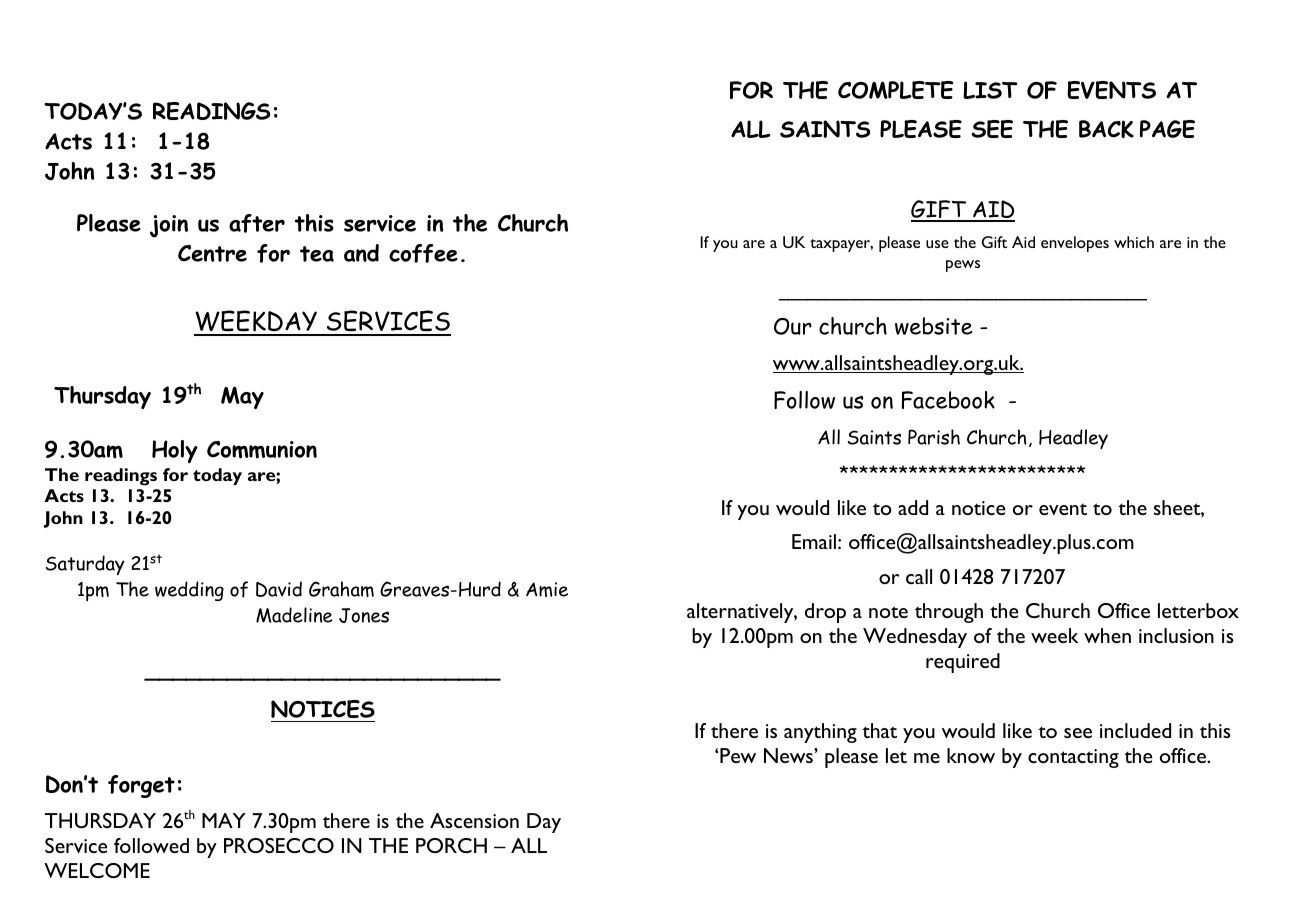 The width and height of the page is (1308, 924). What do you see at coordinates (189, 591) in the page?
I see `wedding` at bounding box center [189, 591].
